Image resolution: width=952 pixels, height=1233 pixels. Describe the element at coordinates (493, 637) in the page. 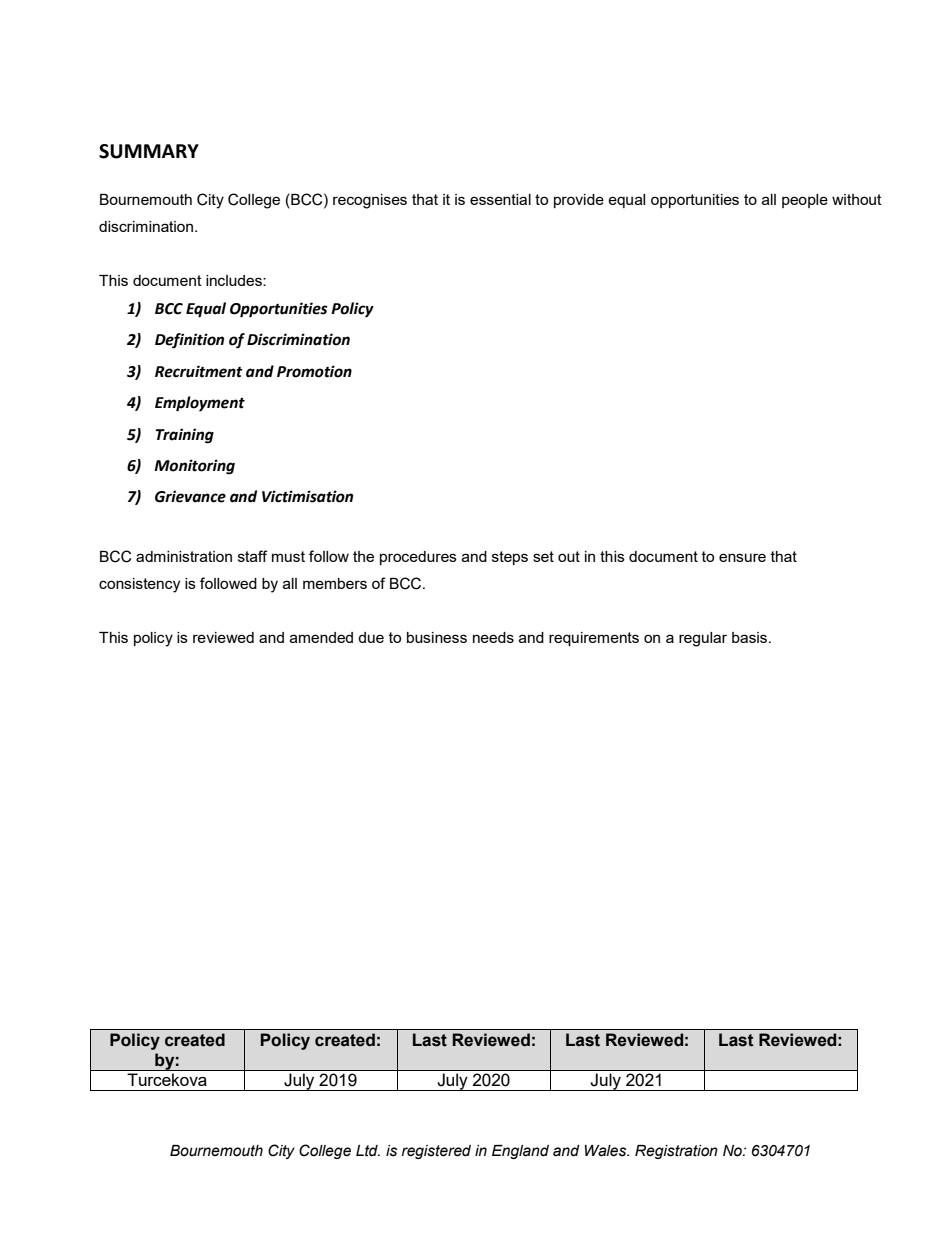

I see `needs` at that location.
